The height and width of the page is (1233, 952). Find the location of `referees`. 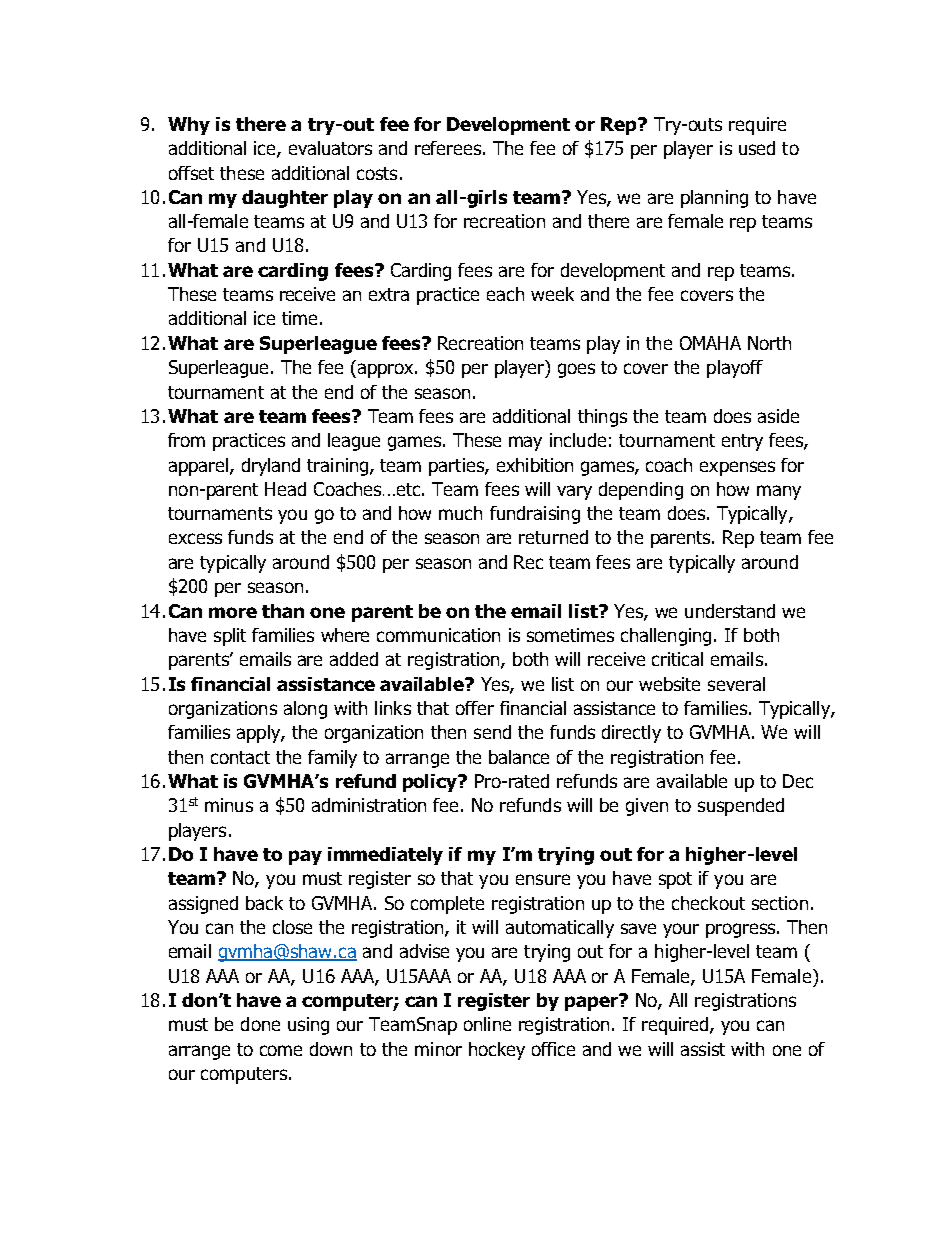

referees is located at coordinates (449, 148).
